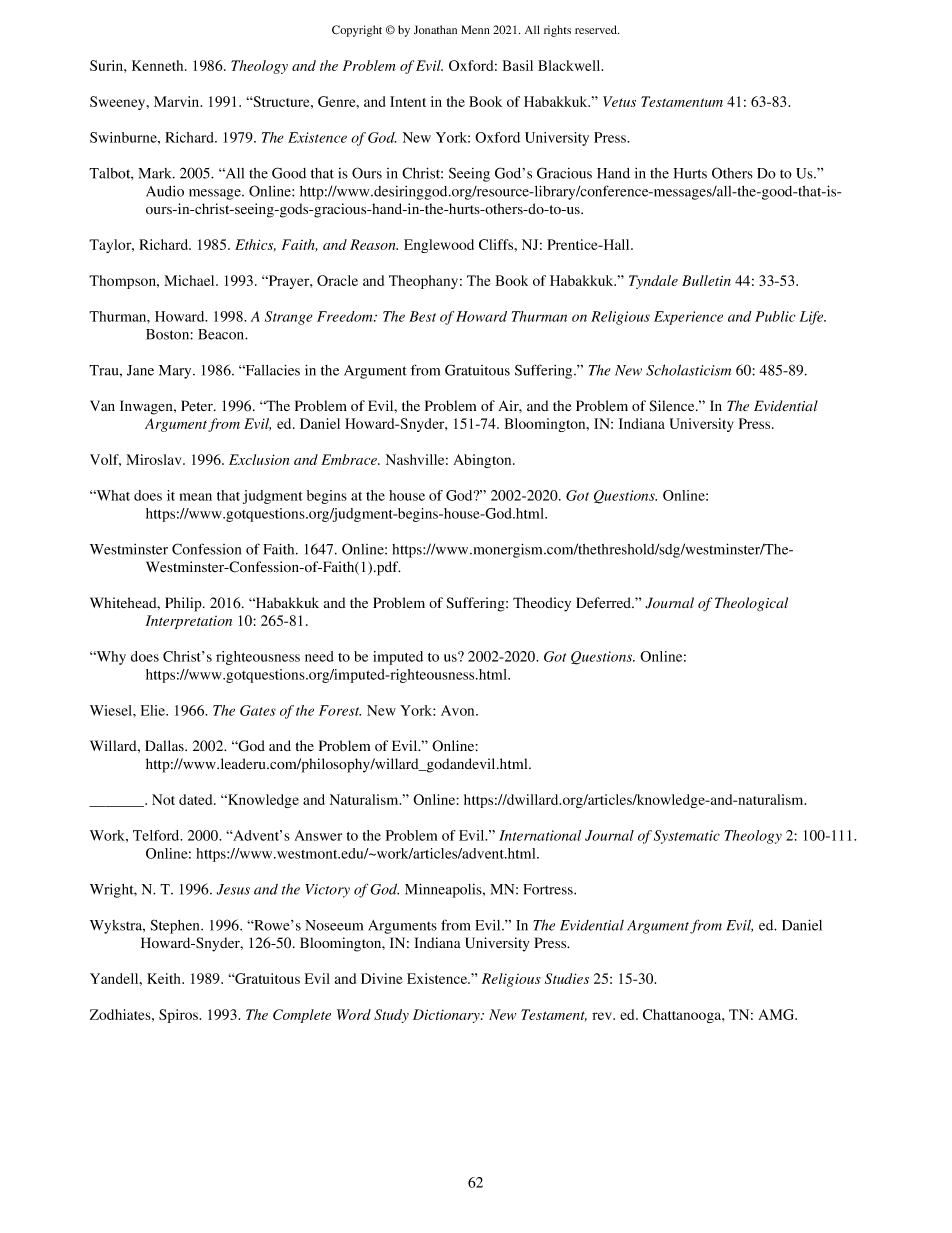 The height and width of the page is (1233, 952). What do you see at coordinates (159, 65) in the page?
I see `Kenneth` at bounding box center [159, 65].
